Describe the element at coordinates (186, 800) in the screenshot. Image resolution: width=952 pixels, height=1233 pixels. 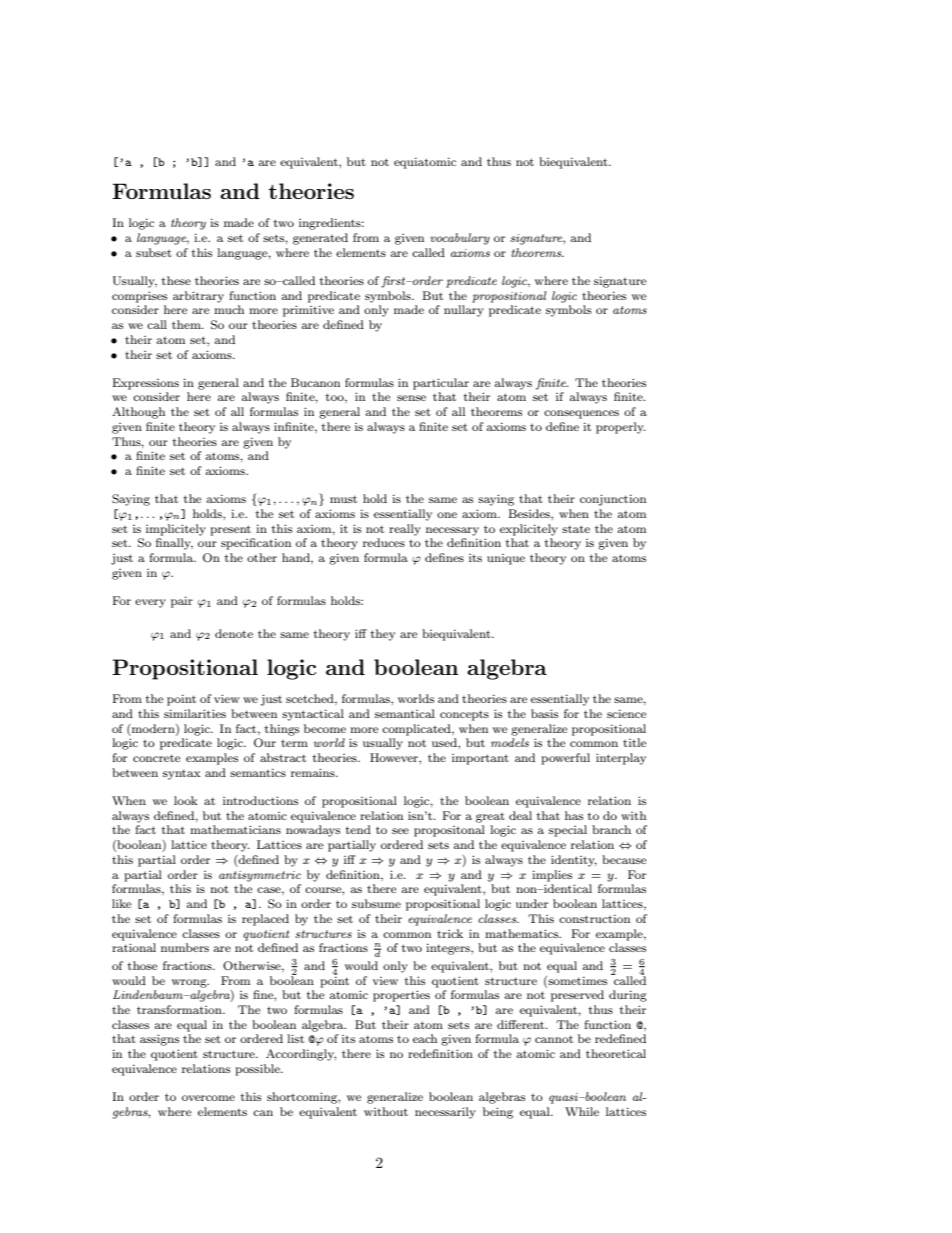
I see `look` at that location.
